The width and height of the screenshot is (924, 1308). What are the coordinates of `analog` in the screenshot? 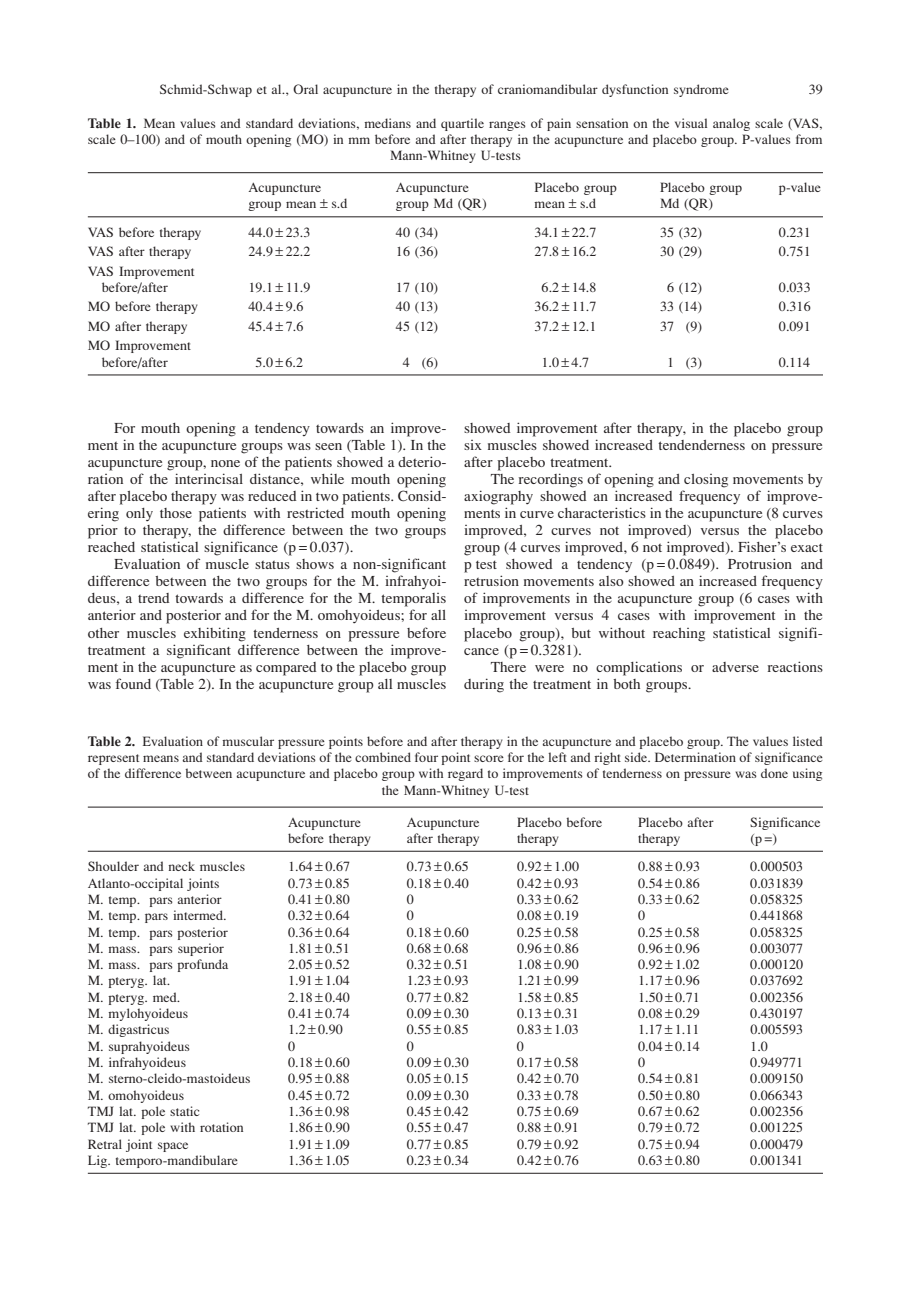 It's located at (731, 124).
